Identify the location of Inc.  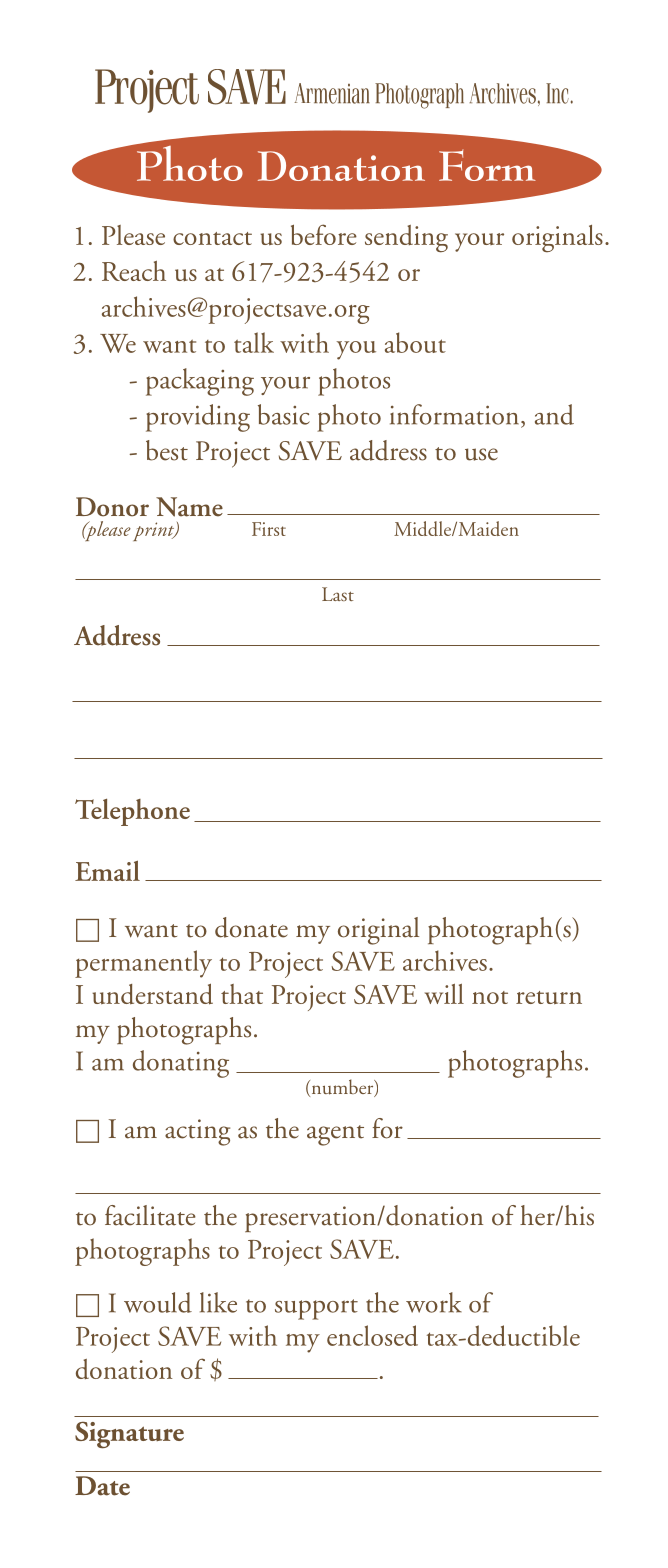
(557, 93).
